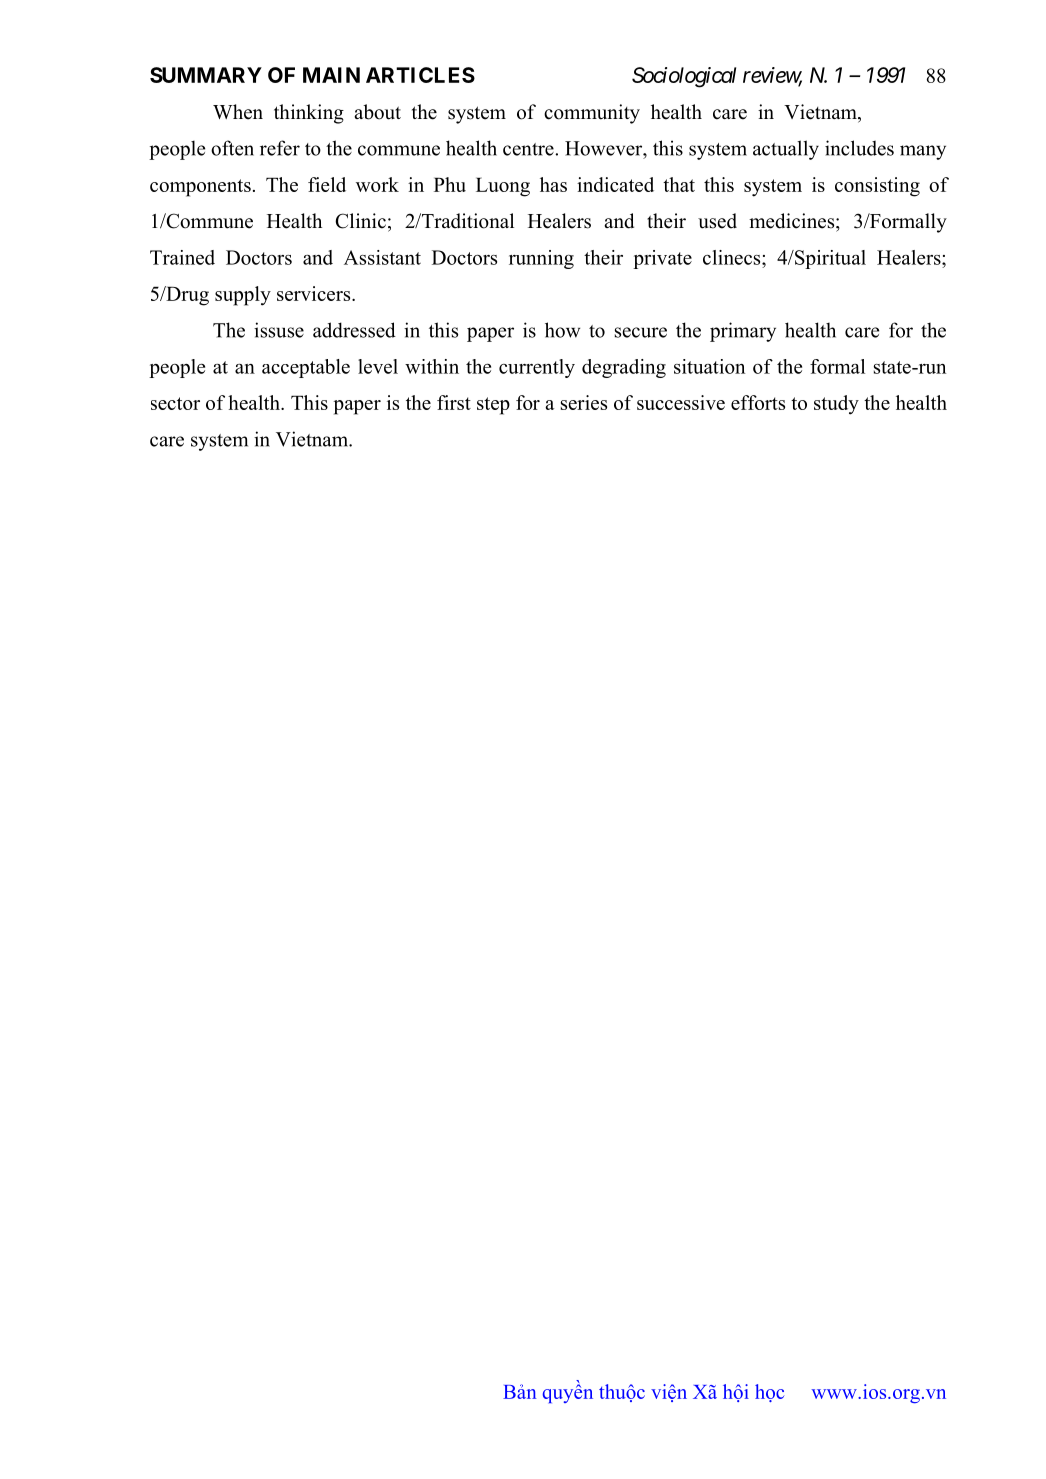 The height and width of the image is (1479, 1046). Describe the element at coordinates (206, 75) in the image. I see `SUMMARY` at that location.
